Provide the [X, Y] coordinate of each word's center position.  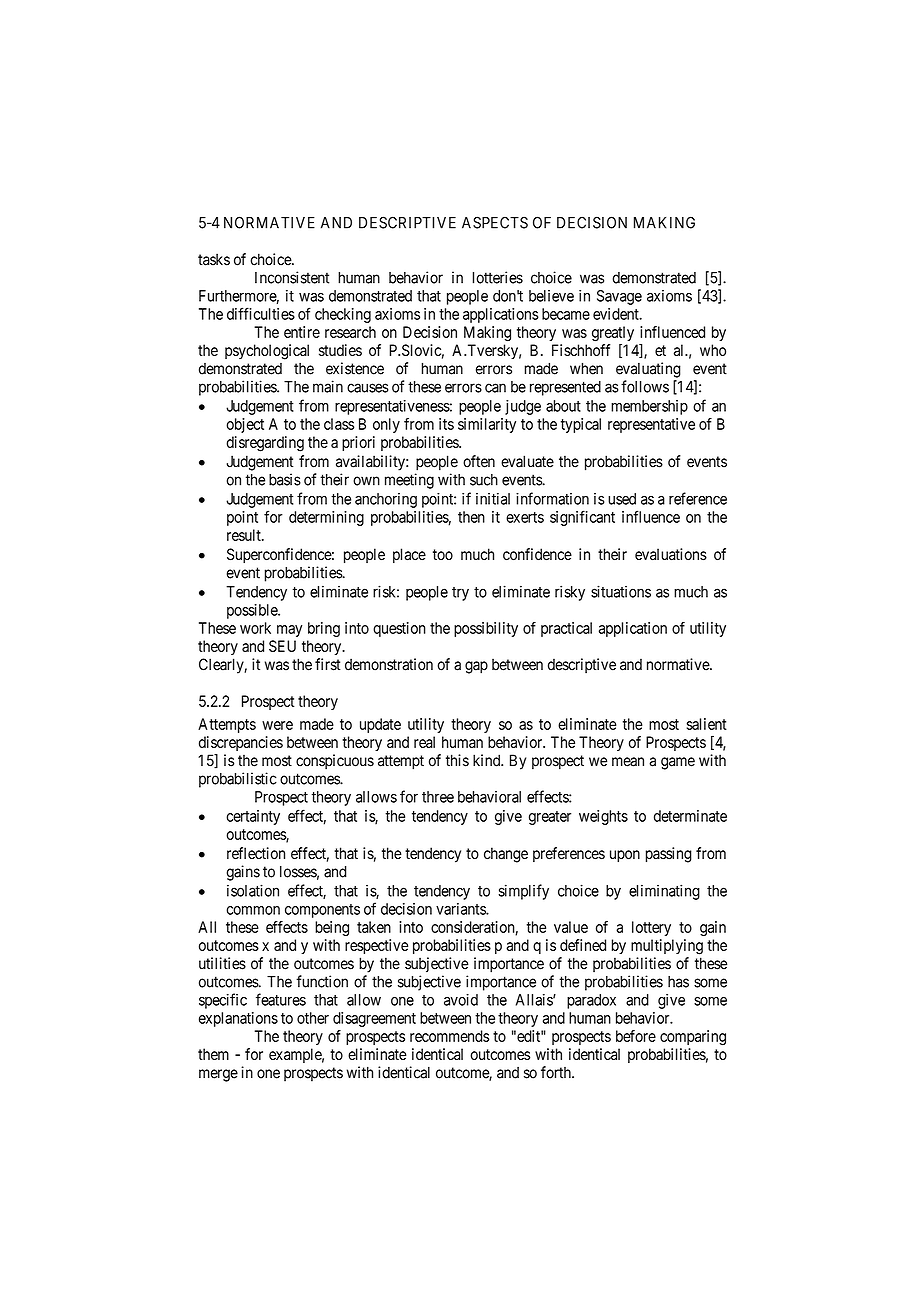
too [443, 554]
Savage [619, 297]
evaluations [671, 554]
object [245, 425]
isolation [253, 890]
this [457, 760]
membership [649, 407]
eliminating [664, 892]
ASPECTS [495, 222]
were [277, 725]
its [446, 424]
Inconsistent [292, 277]
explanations [238, 1019]
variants [461, 909]
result [245, 535]
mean [628, 762]
